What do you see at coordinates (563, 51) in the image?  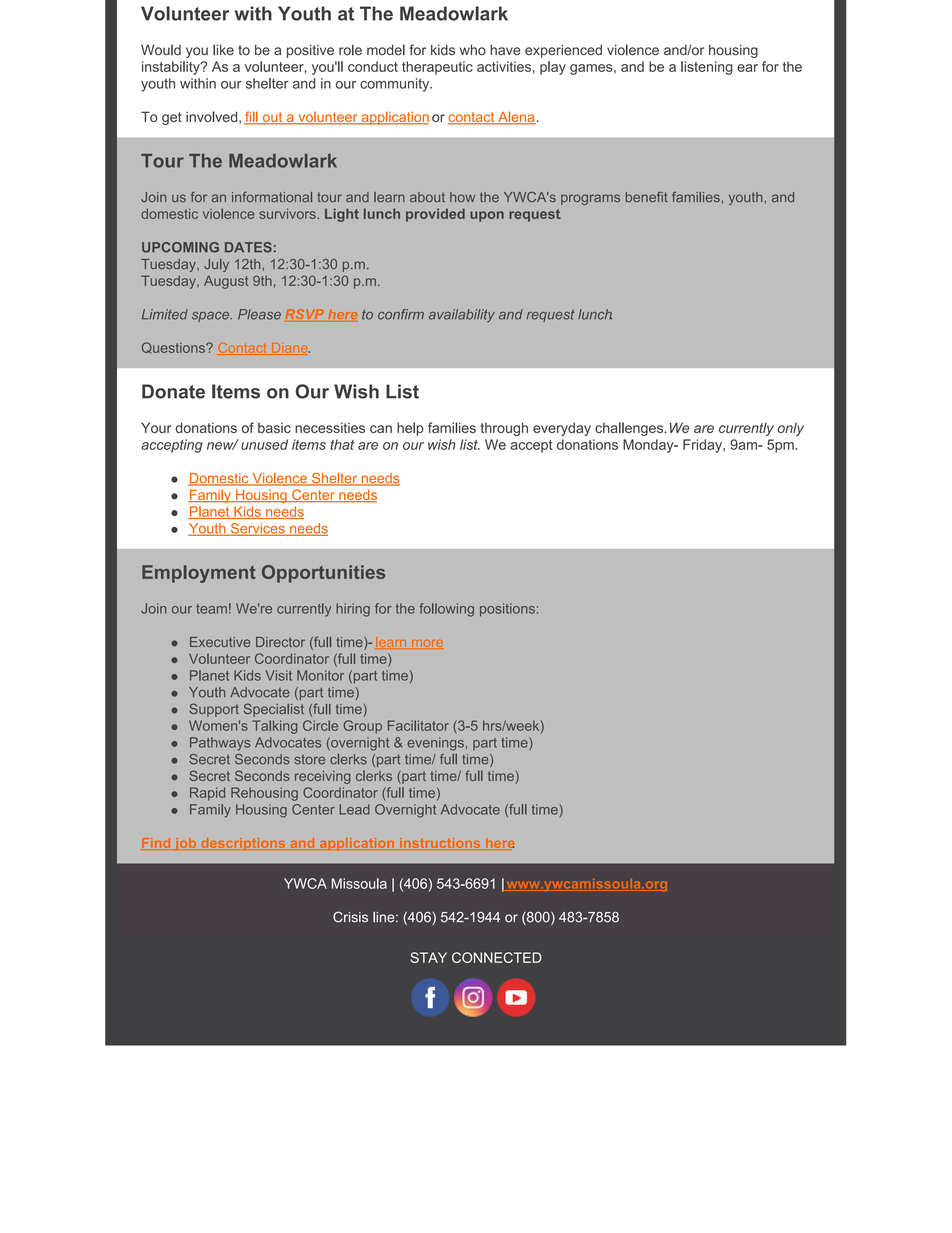 I see `experienced` at bounding box center [563, 51].
